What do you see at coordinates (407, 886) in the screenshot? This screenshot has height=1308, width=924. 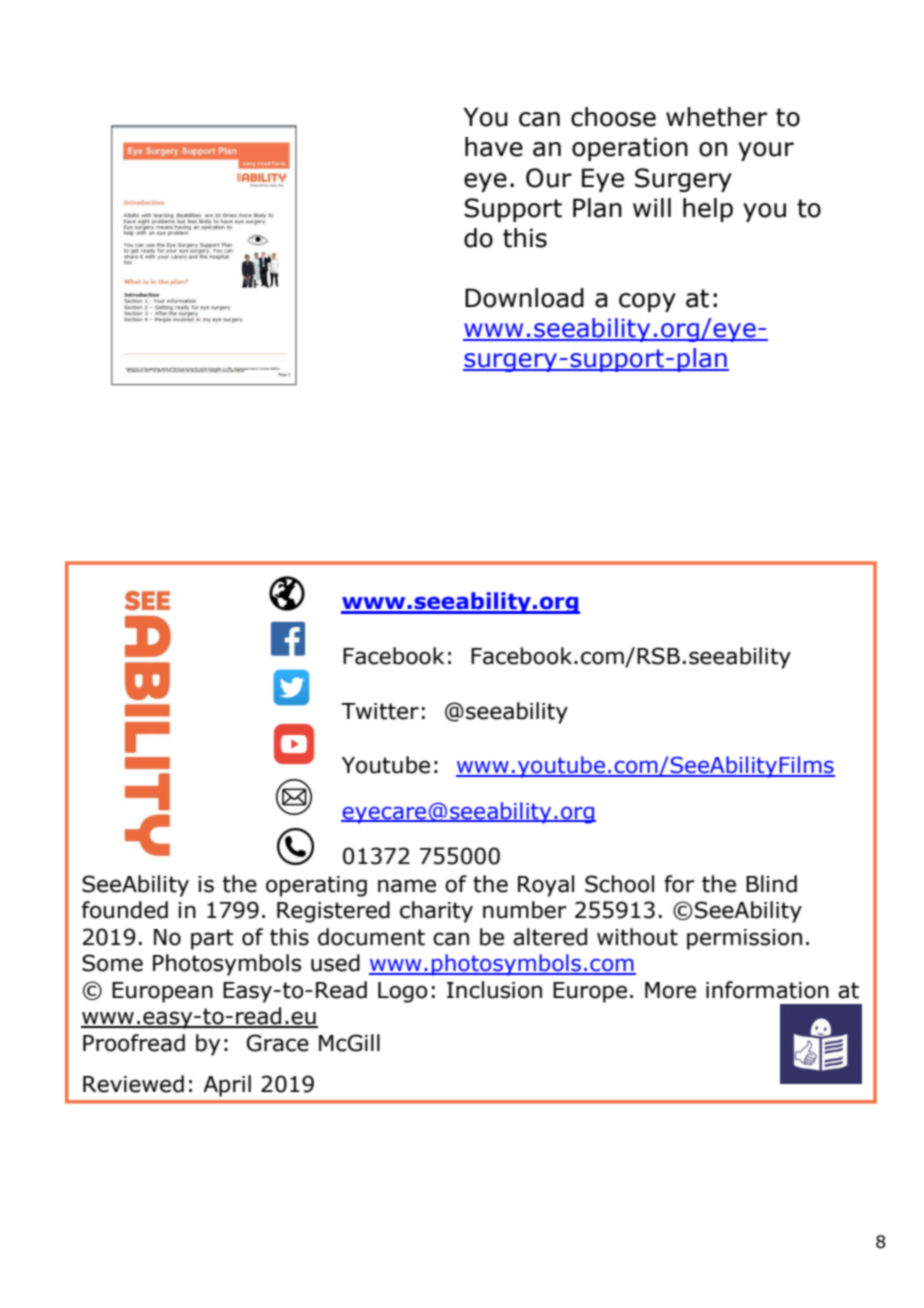 I see `name` at bounding box center [407, 886].
